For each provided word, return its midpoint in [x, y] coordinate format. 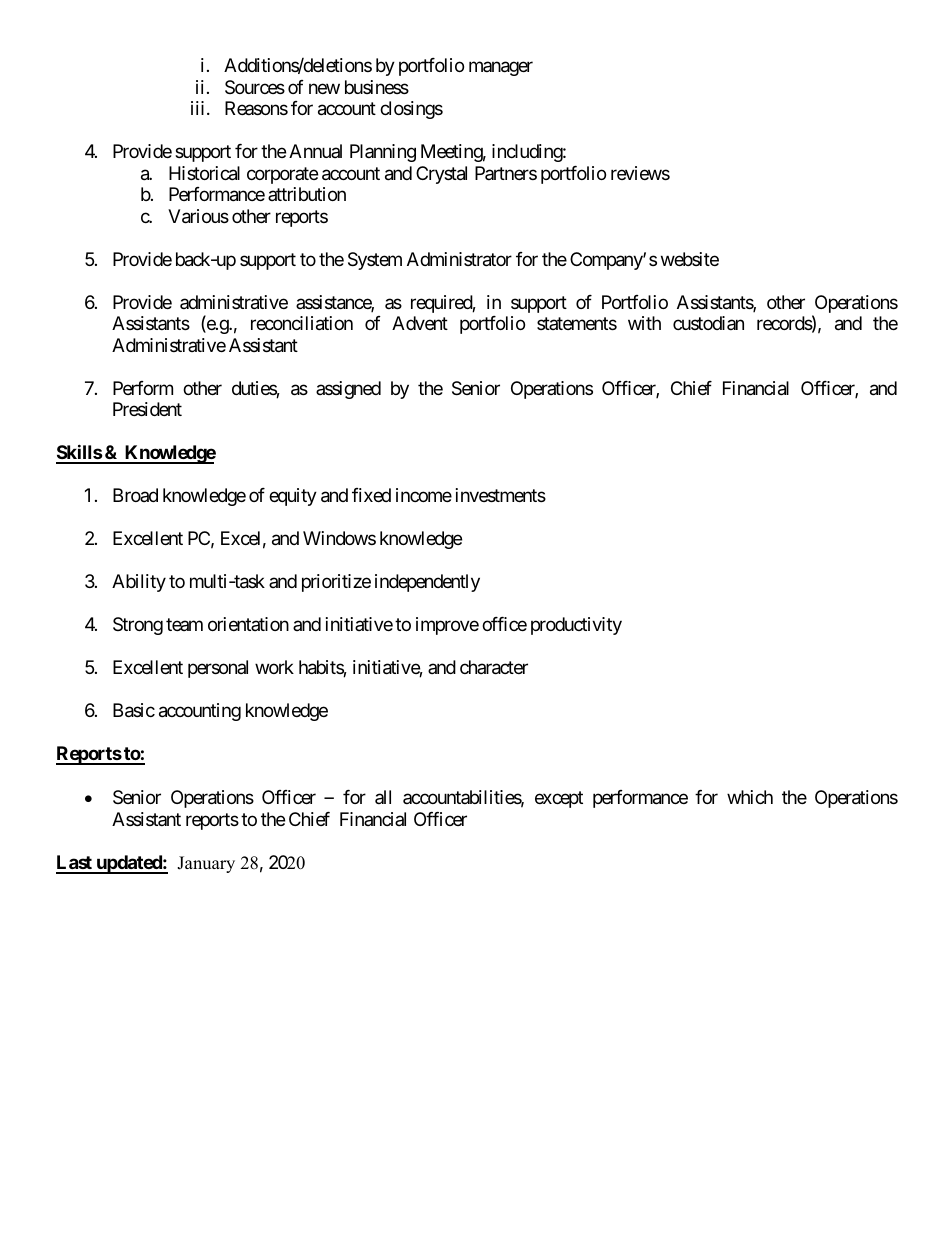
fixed [371, 495]
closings [411, 110]
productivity [576, 626]
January [206, 864]
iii [197, 108]
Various [198, 216]
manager [501, 69]
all [383, 797]
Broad [135, 495]
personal [218, 669]
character [494, 667]
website [690, 259]
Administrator [459, 259]
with [644, 323]
